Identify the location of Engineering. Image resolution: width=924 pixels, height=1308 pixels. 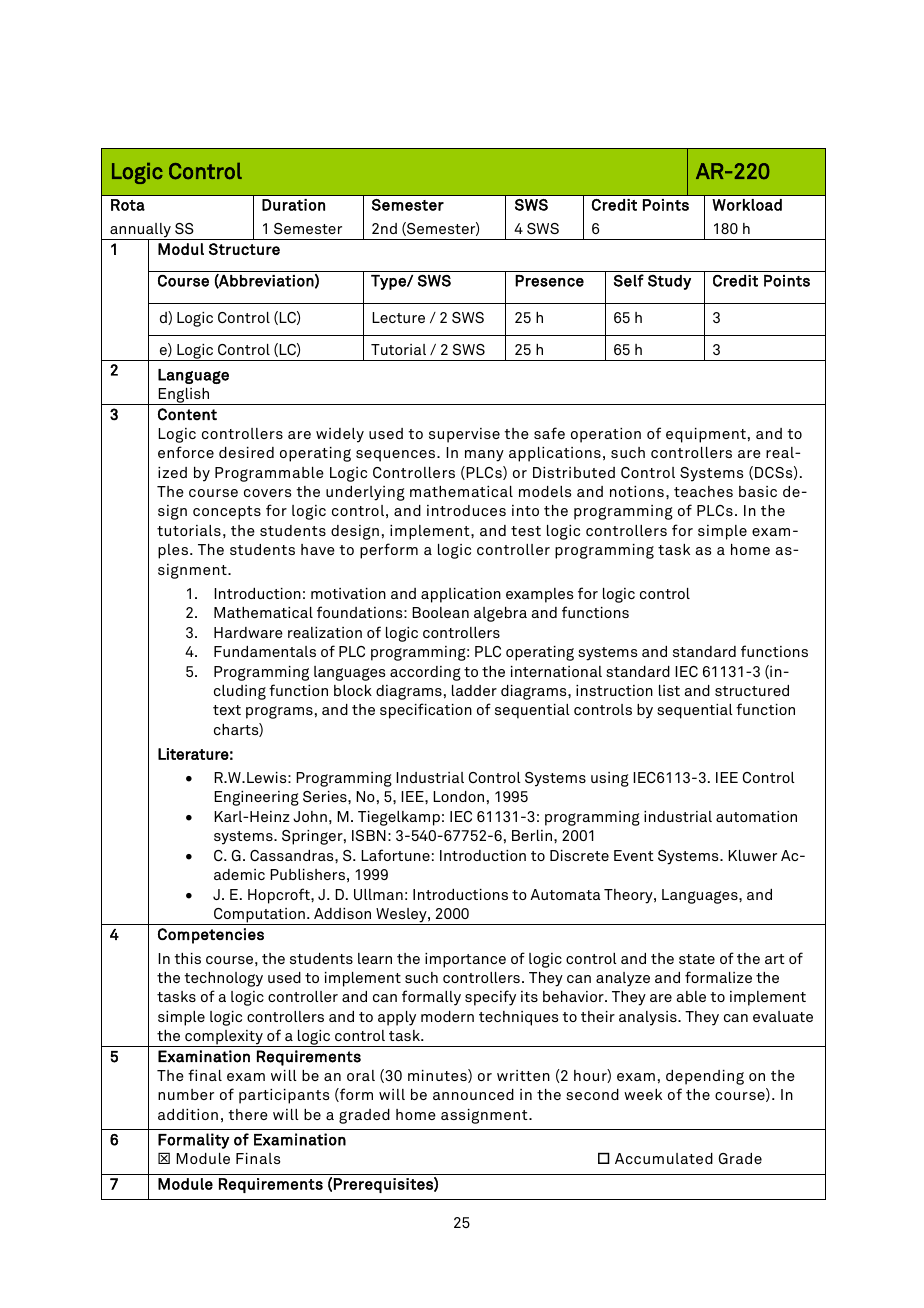
(256, 798).
